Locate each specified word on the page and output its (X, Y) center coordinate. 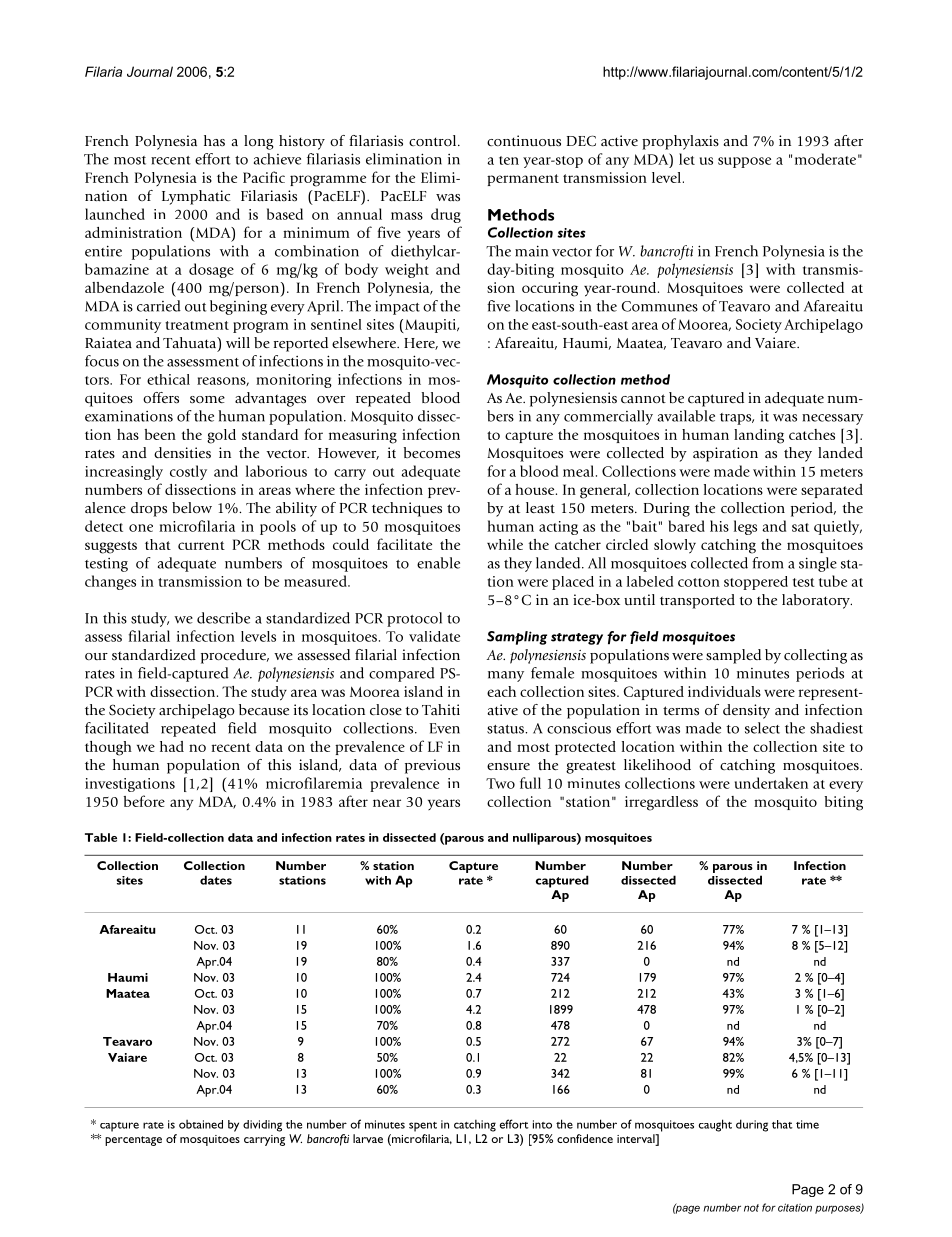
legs (745, 527)
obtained (201, 1124)
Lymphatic (196, 197)
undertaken (771, 783)
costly (188, 472)
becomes (432, 453)
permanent (523, 180)
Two (500, 783)
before (144, 801)
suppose (744, 162)
